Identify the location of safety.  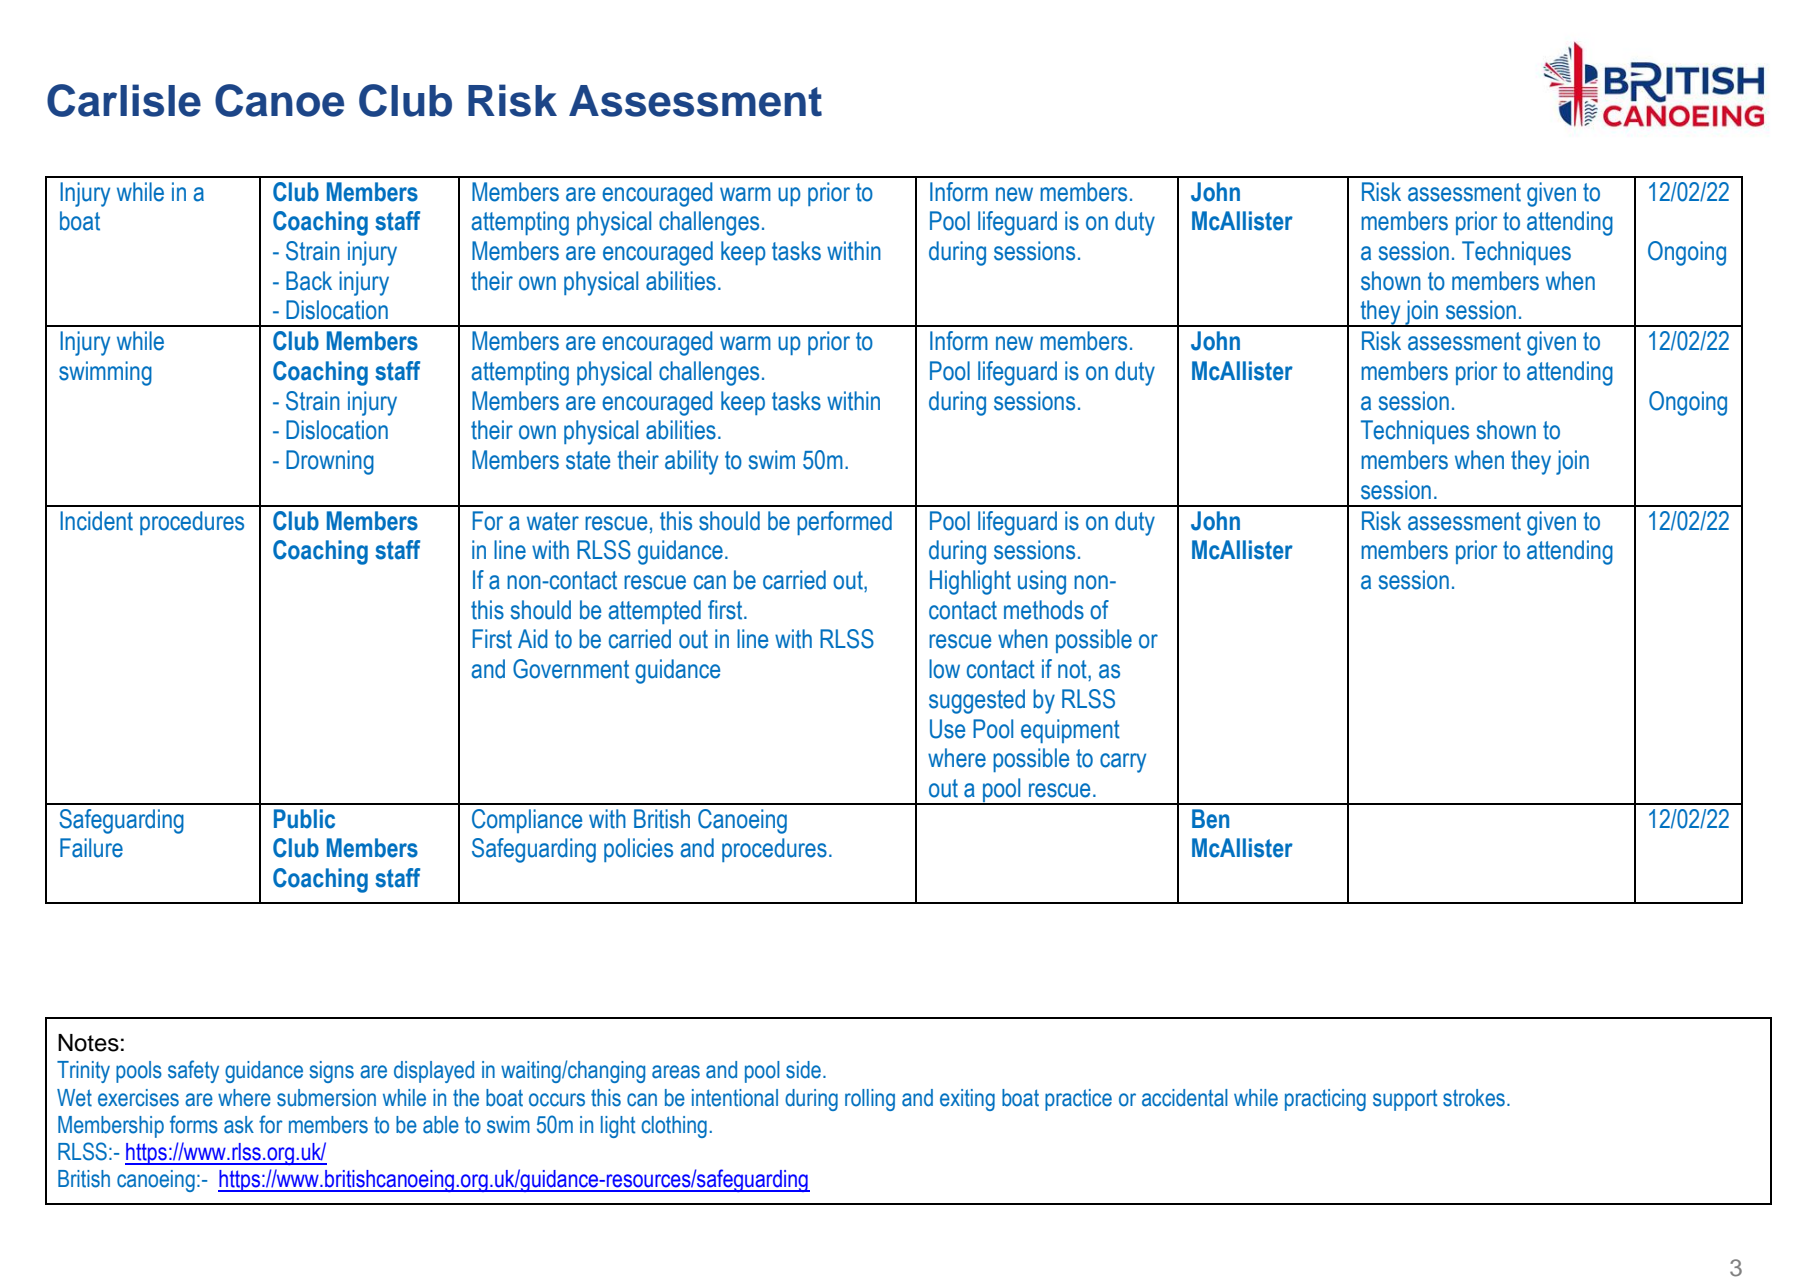
(193, 1071).
